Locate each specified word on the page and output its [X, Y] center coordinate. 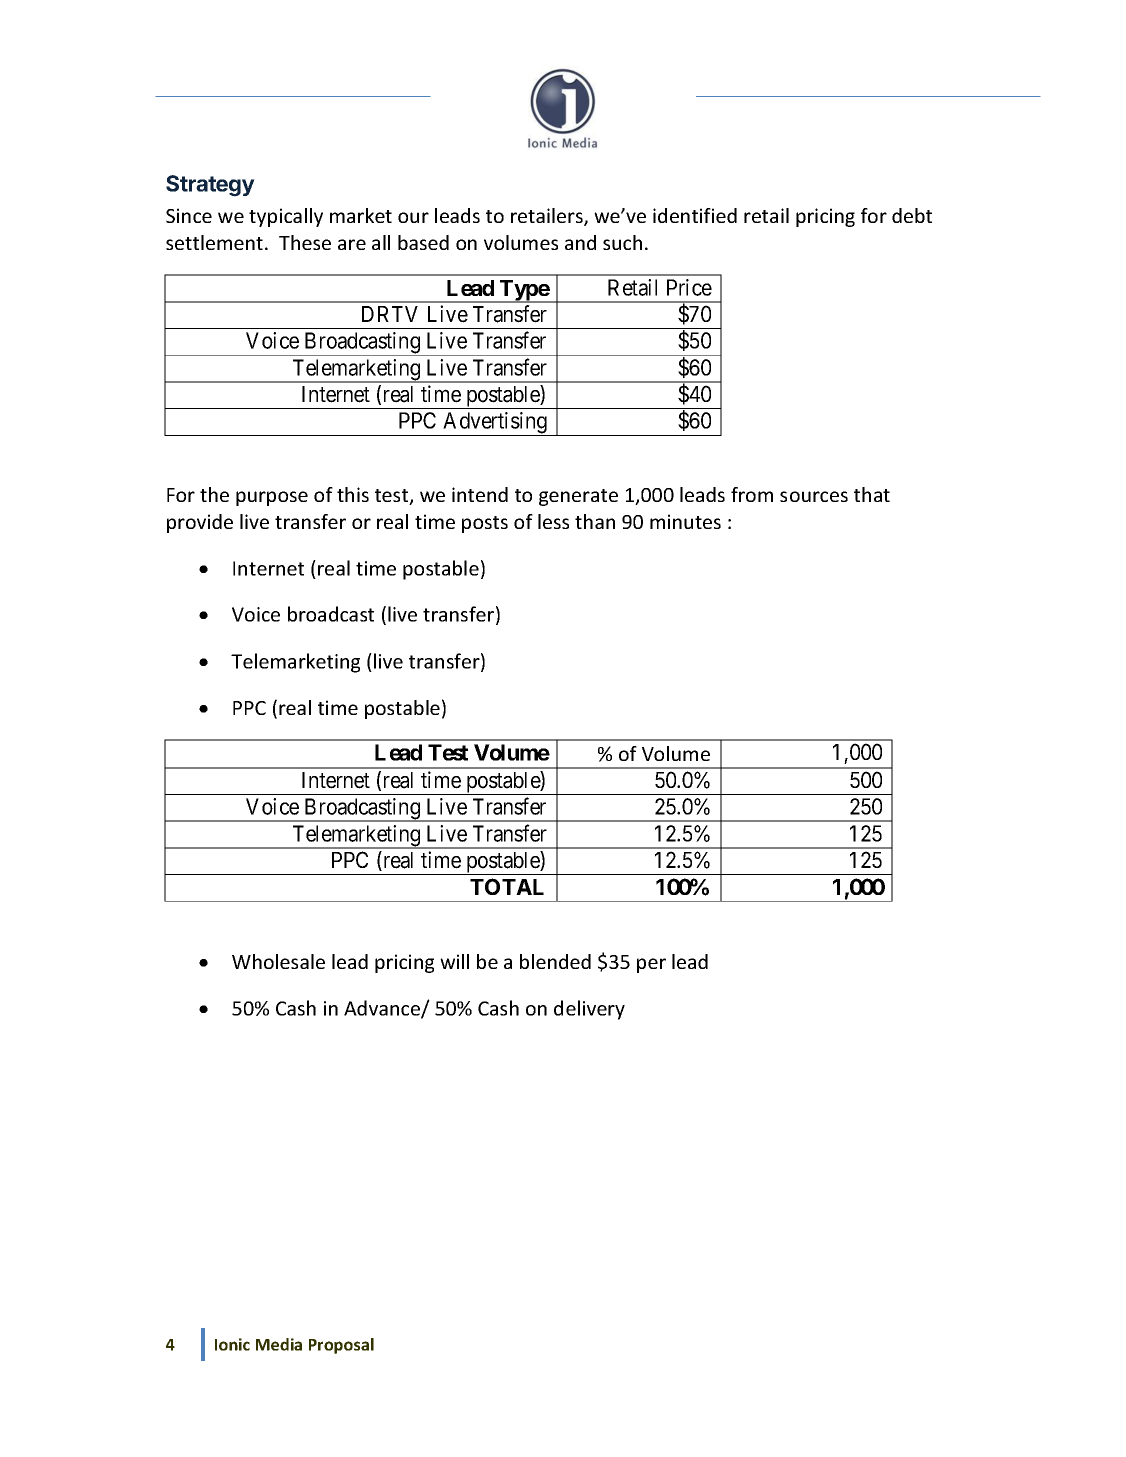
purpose [272, 498]
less [553, 521]
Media [279, 1344]
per [651, 965]
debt [912, 215]
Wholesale [278, 961]
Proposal [341, 1346]
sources [814, 496]
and [580, 242]
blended [555, 961]
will [454, 961]
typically [286, 217]
